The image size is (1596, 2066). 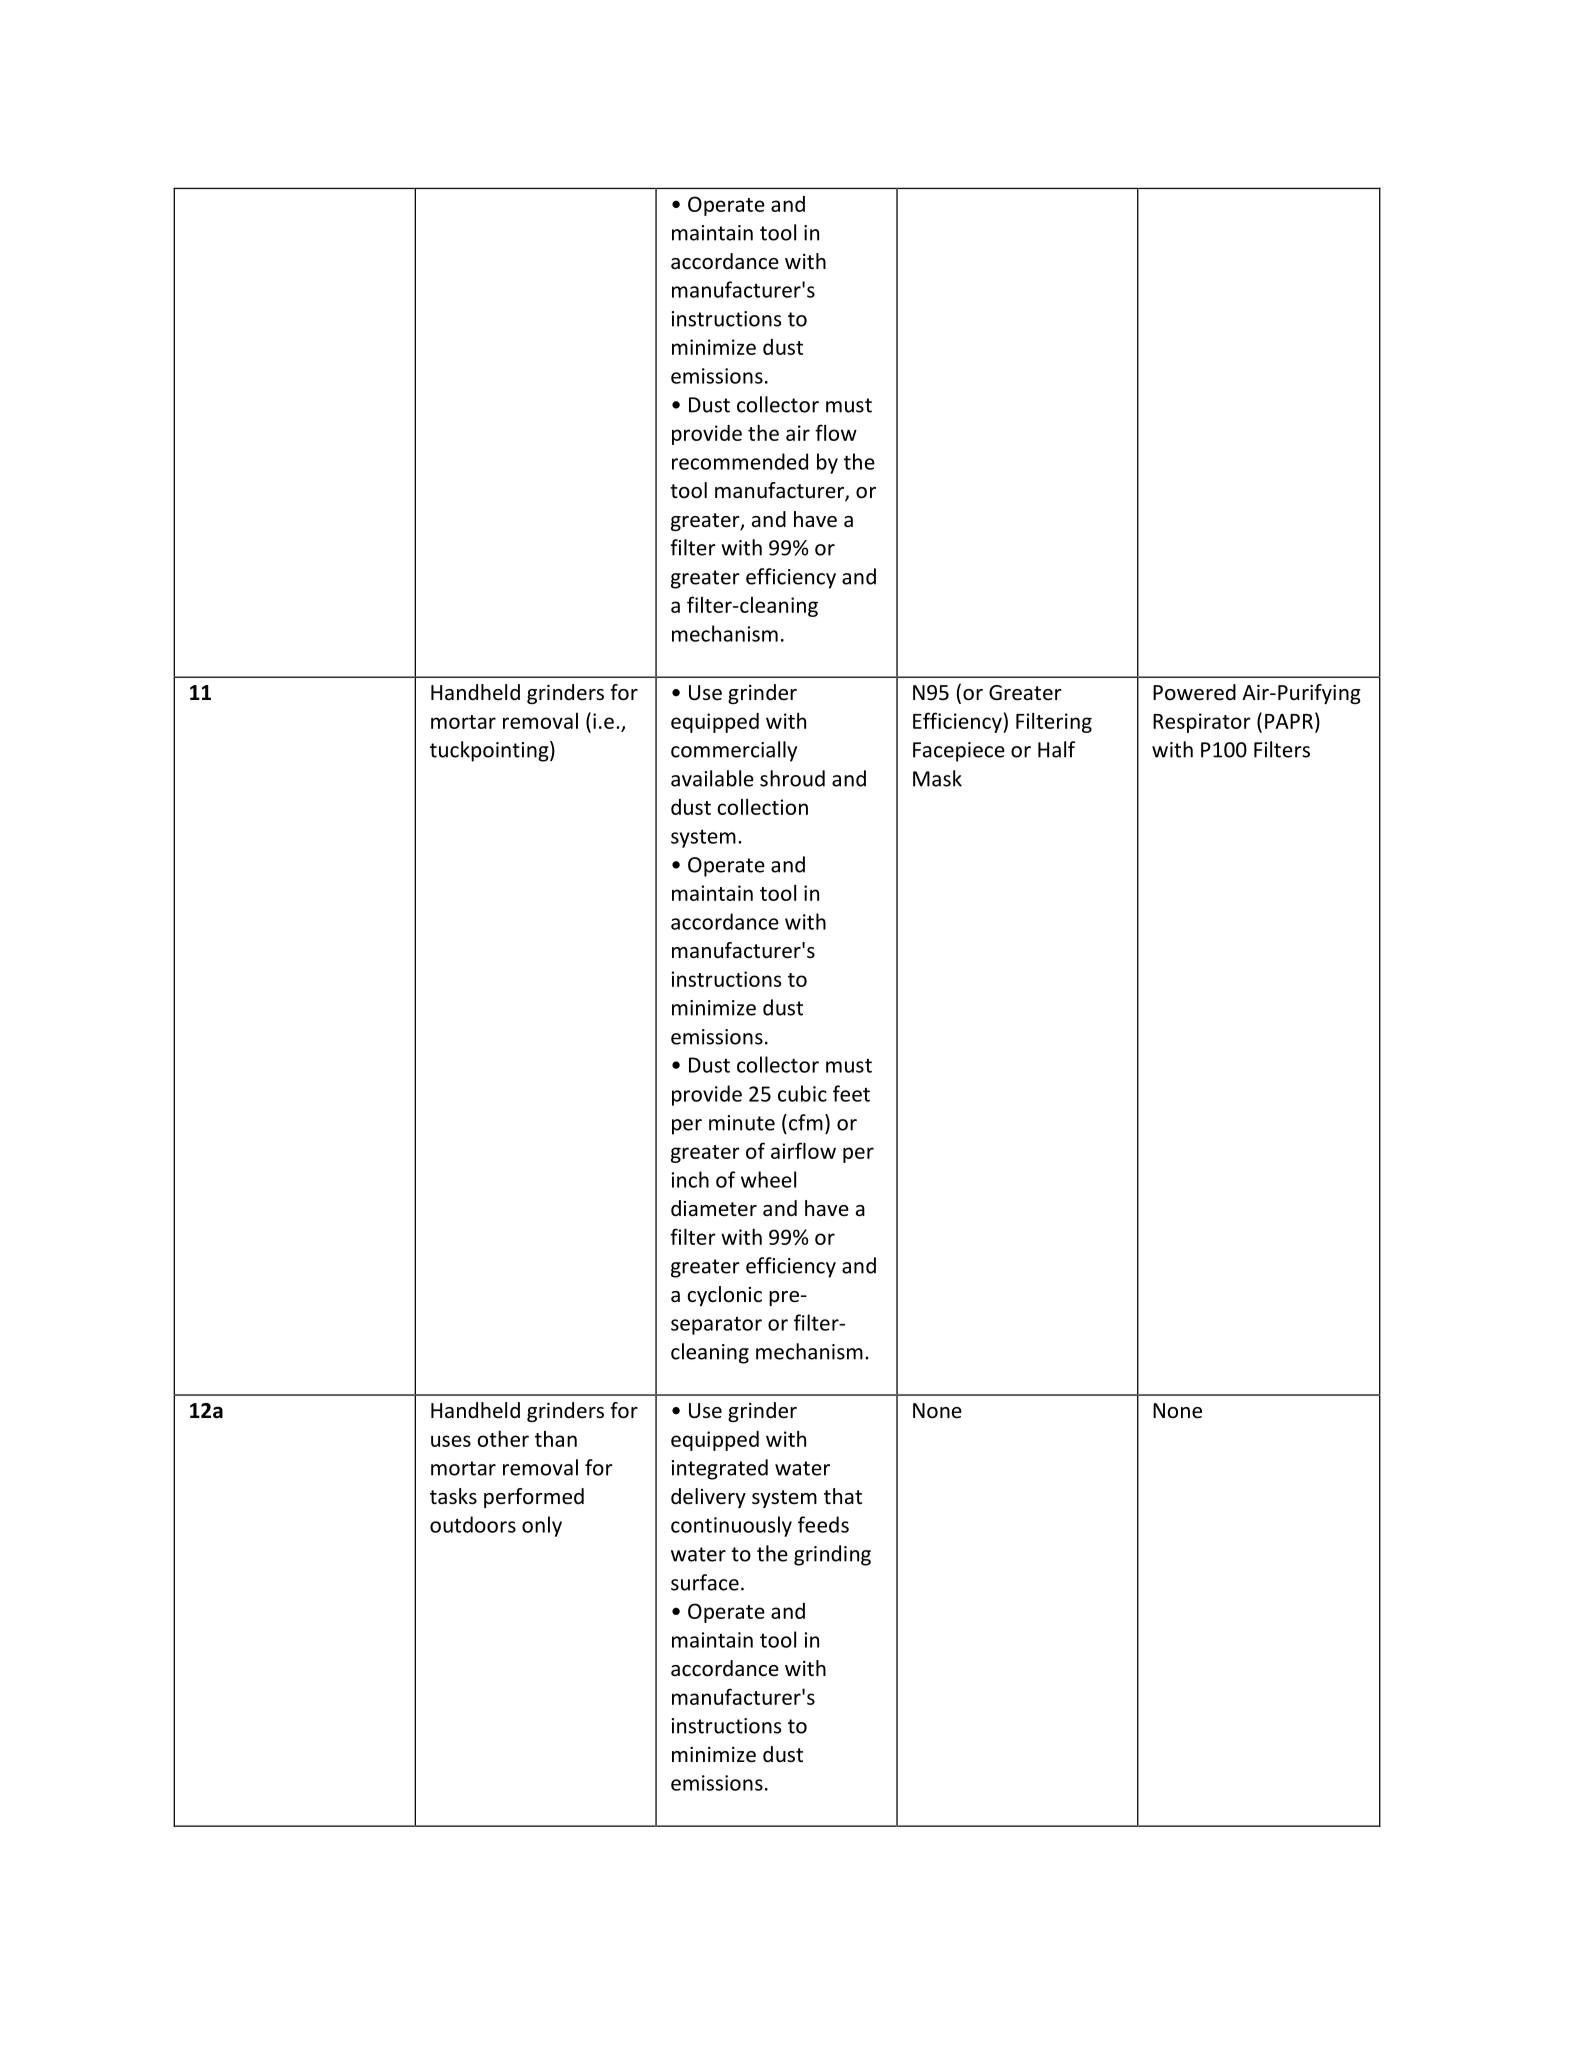 I want to click on commercially, so click(x=734, y=751).
